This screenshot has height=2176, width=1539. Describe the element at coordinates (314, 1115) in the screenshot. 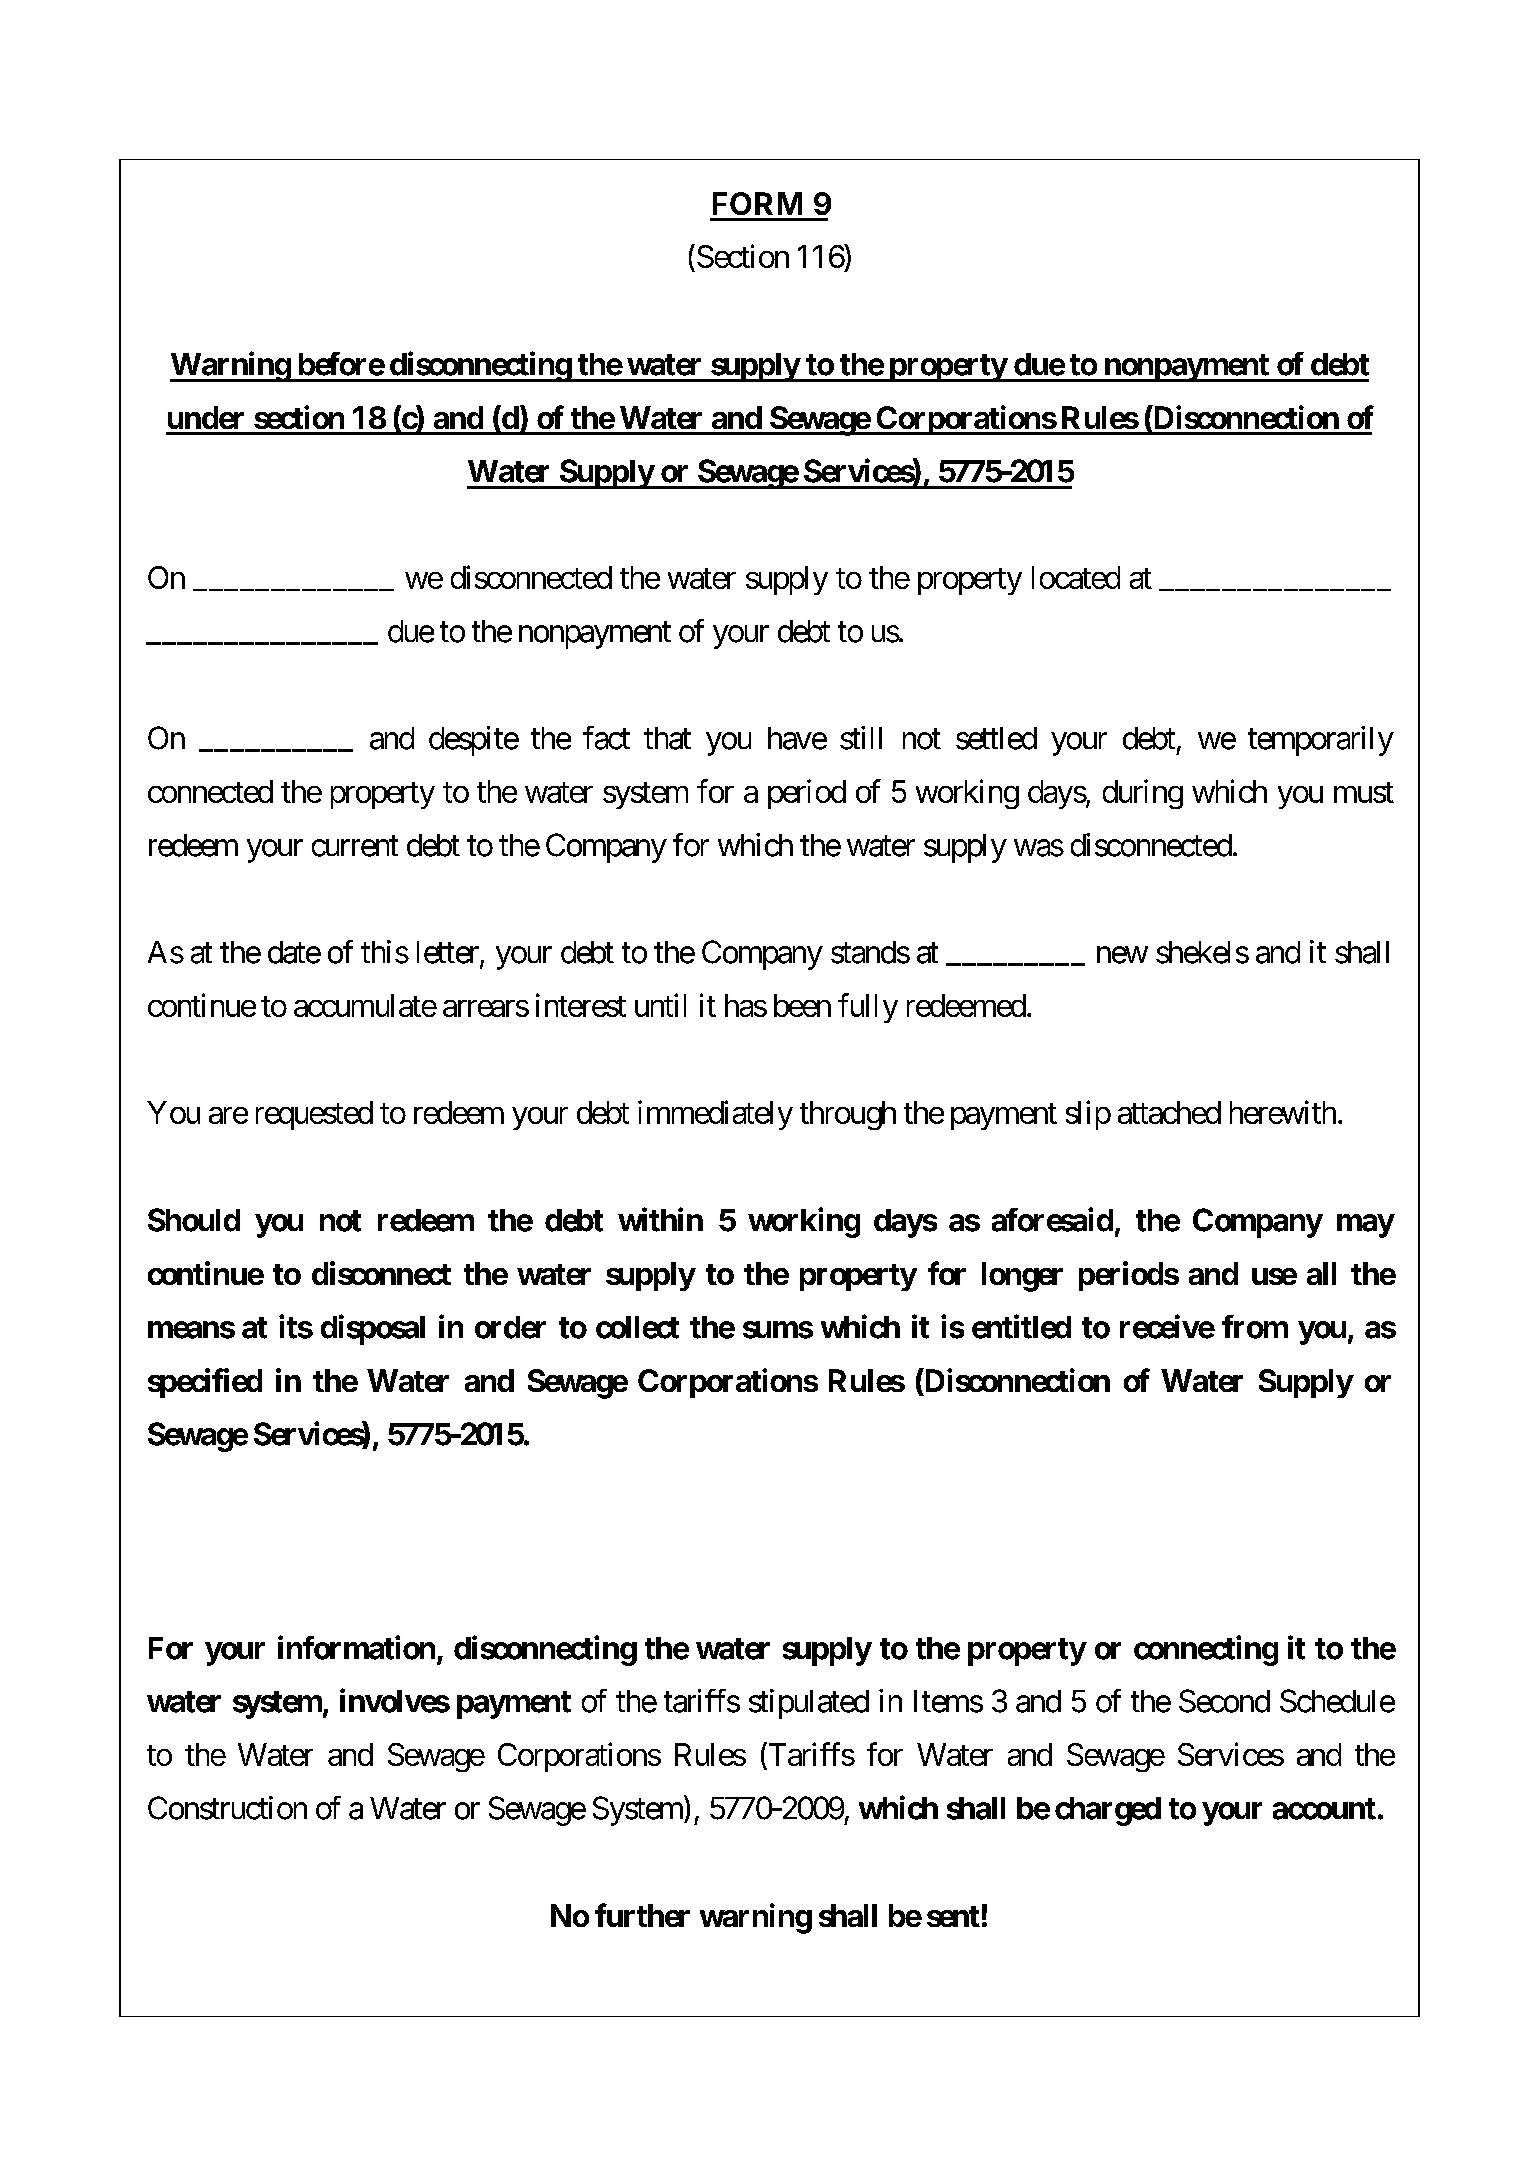

I see `requested` at that location.
